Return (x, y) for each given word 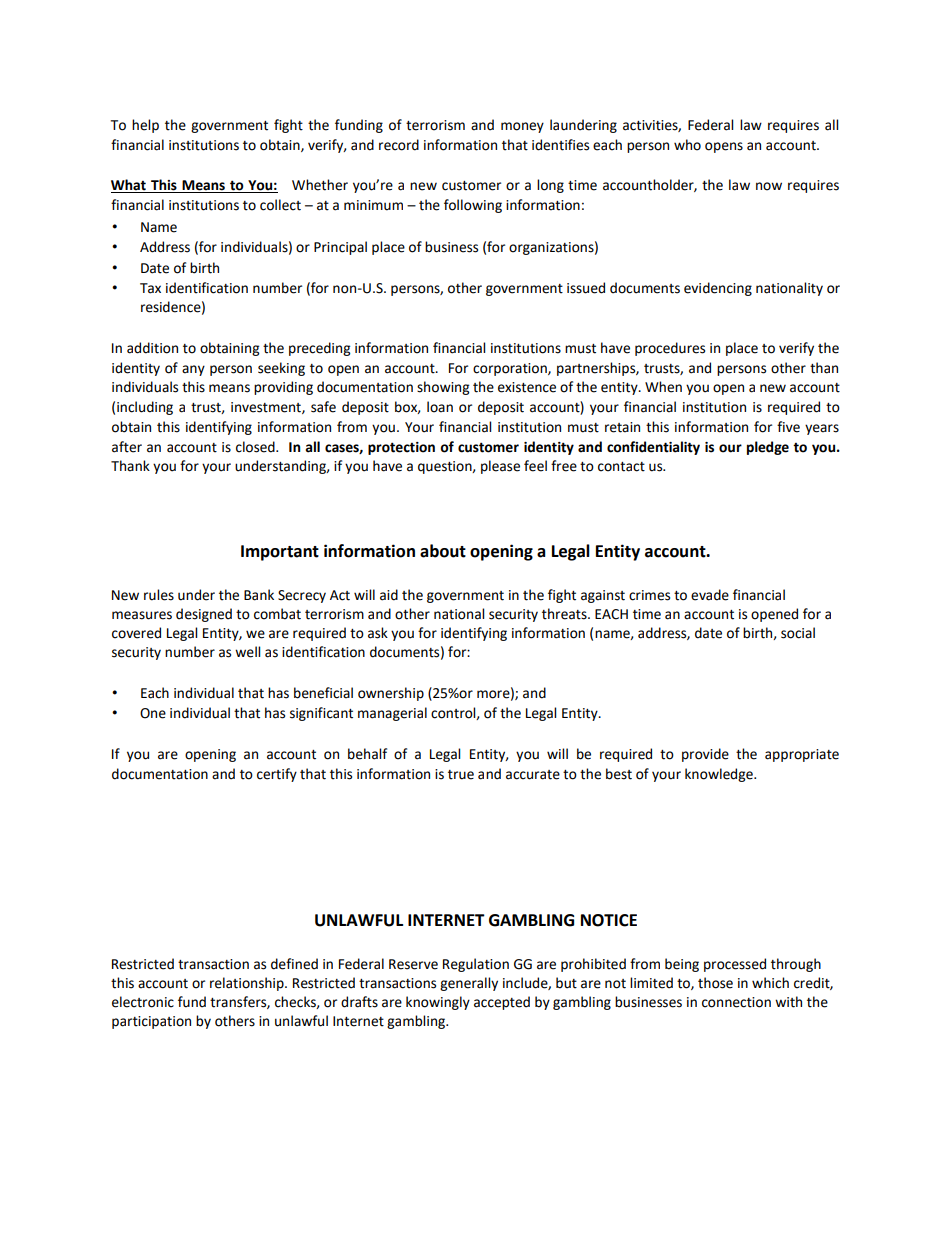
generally (469, 984)
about (443, 551)
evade (710, 595)
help (145, 126)
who (687, 145)
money (522, 127)
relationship (248, 984)
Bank (259, 595)
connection (736, 1002)
